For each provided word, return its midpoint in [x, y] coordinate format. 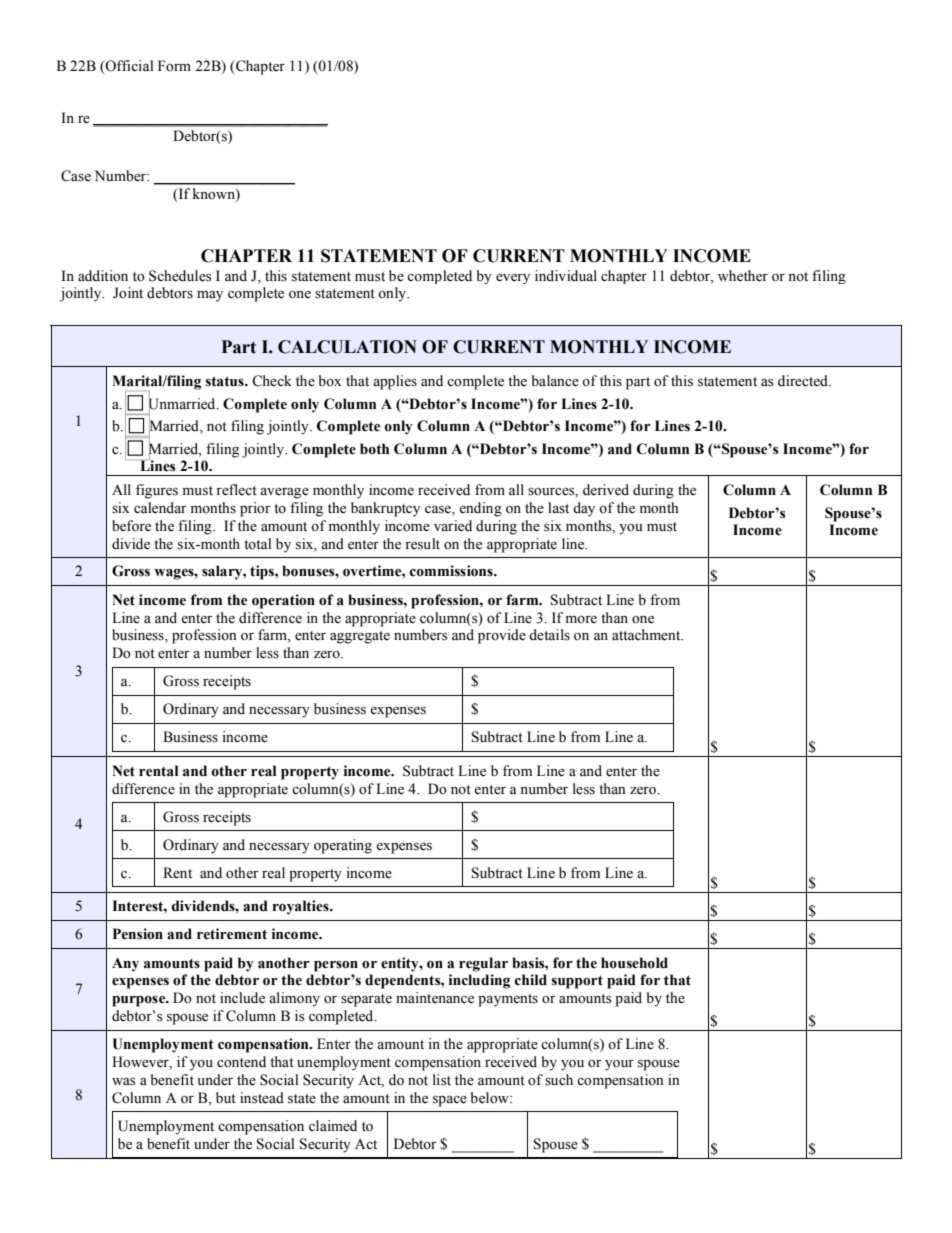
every [513, 279]
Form [174, 66]
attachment [647, 635]
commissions [452, 571]
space [450, 1101]
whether [743, 276]
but [226, 1097]
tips [263, 572]
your [619, 1065]
